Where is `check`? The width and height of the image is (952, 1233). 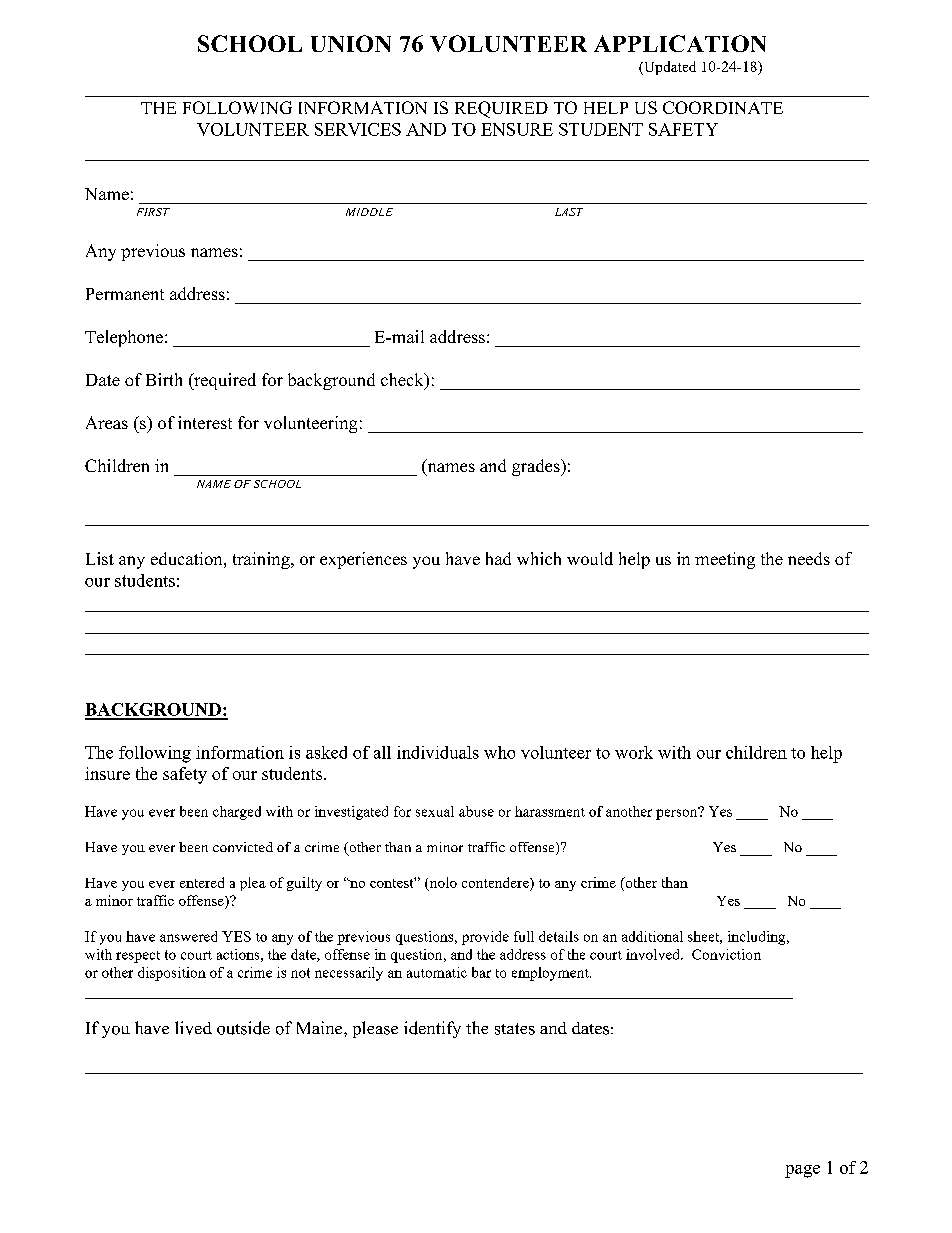
check is located at coordinates (403, 381).
